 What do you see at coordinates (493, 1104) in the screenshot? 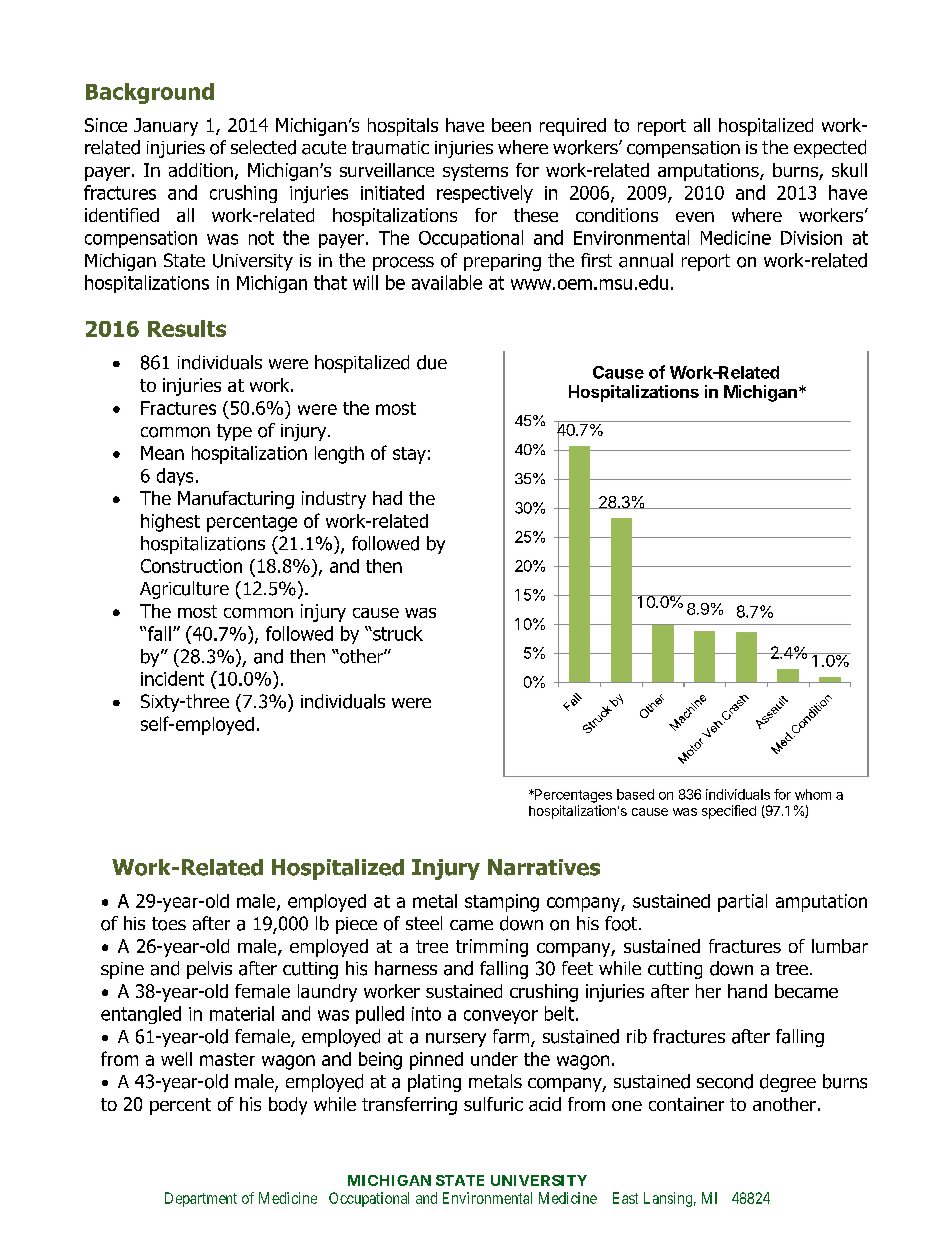
I see `sulfuric` at bounding box center [493, 1104].
